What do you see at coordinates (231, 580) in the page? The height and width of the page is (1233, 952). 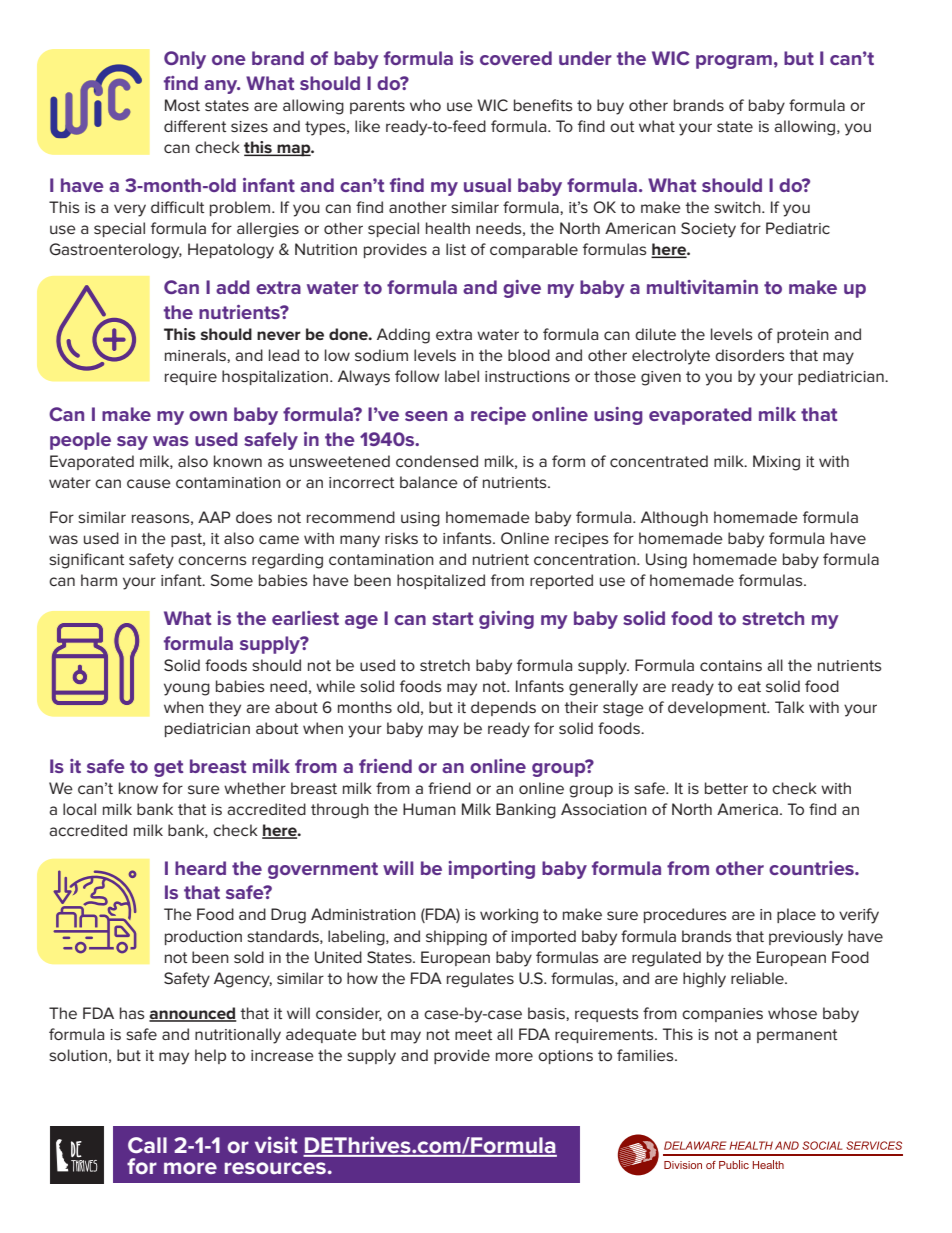 I see `Some` at bounding box center [231, 580].
